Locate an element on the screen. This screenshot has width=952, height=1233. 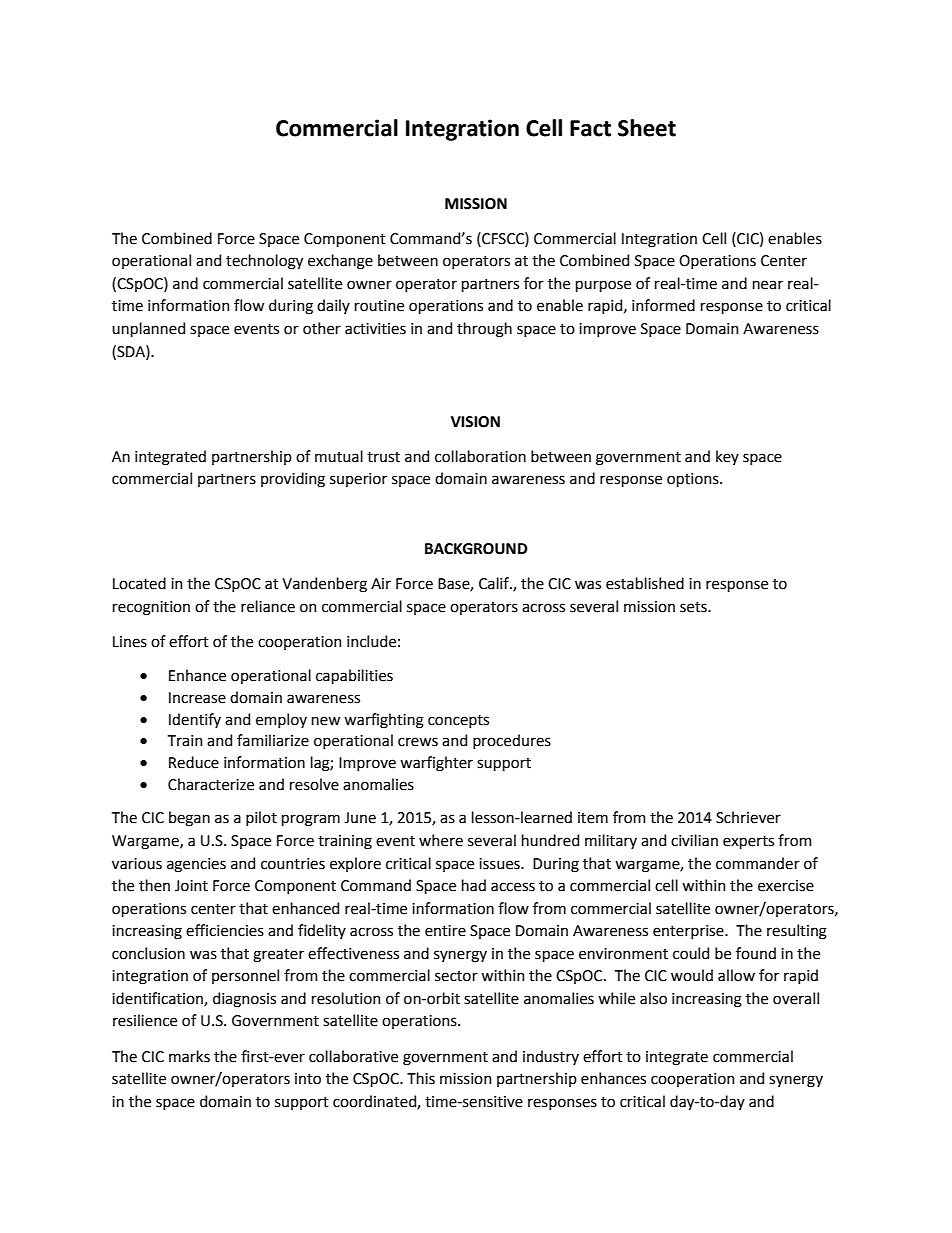
Sheet is located at coordinates (647, 128).
